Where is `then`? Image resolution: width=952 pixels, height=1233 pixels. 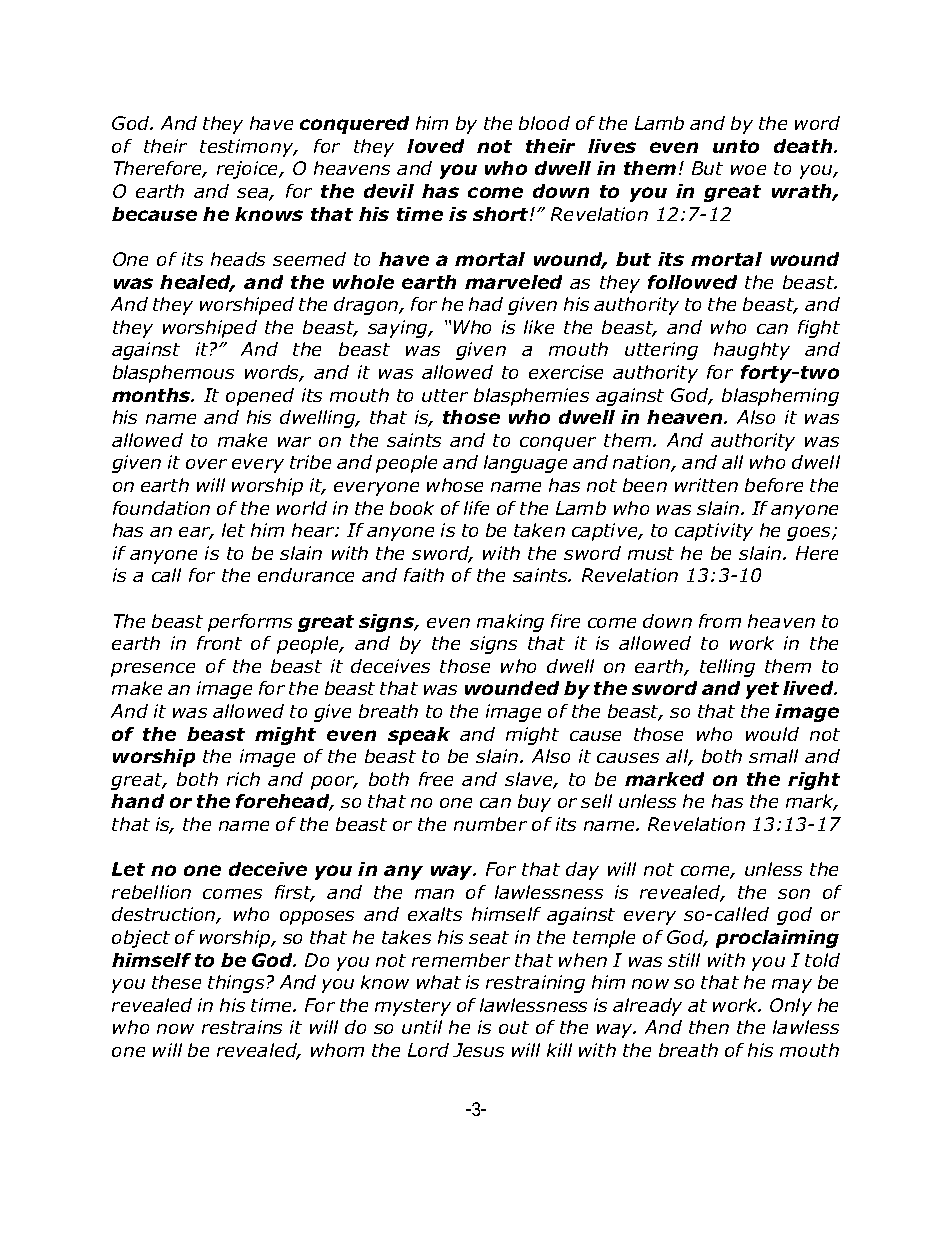
then is located at coordinates (709, 1027).
